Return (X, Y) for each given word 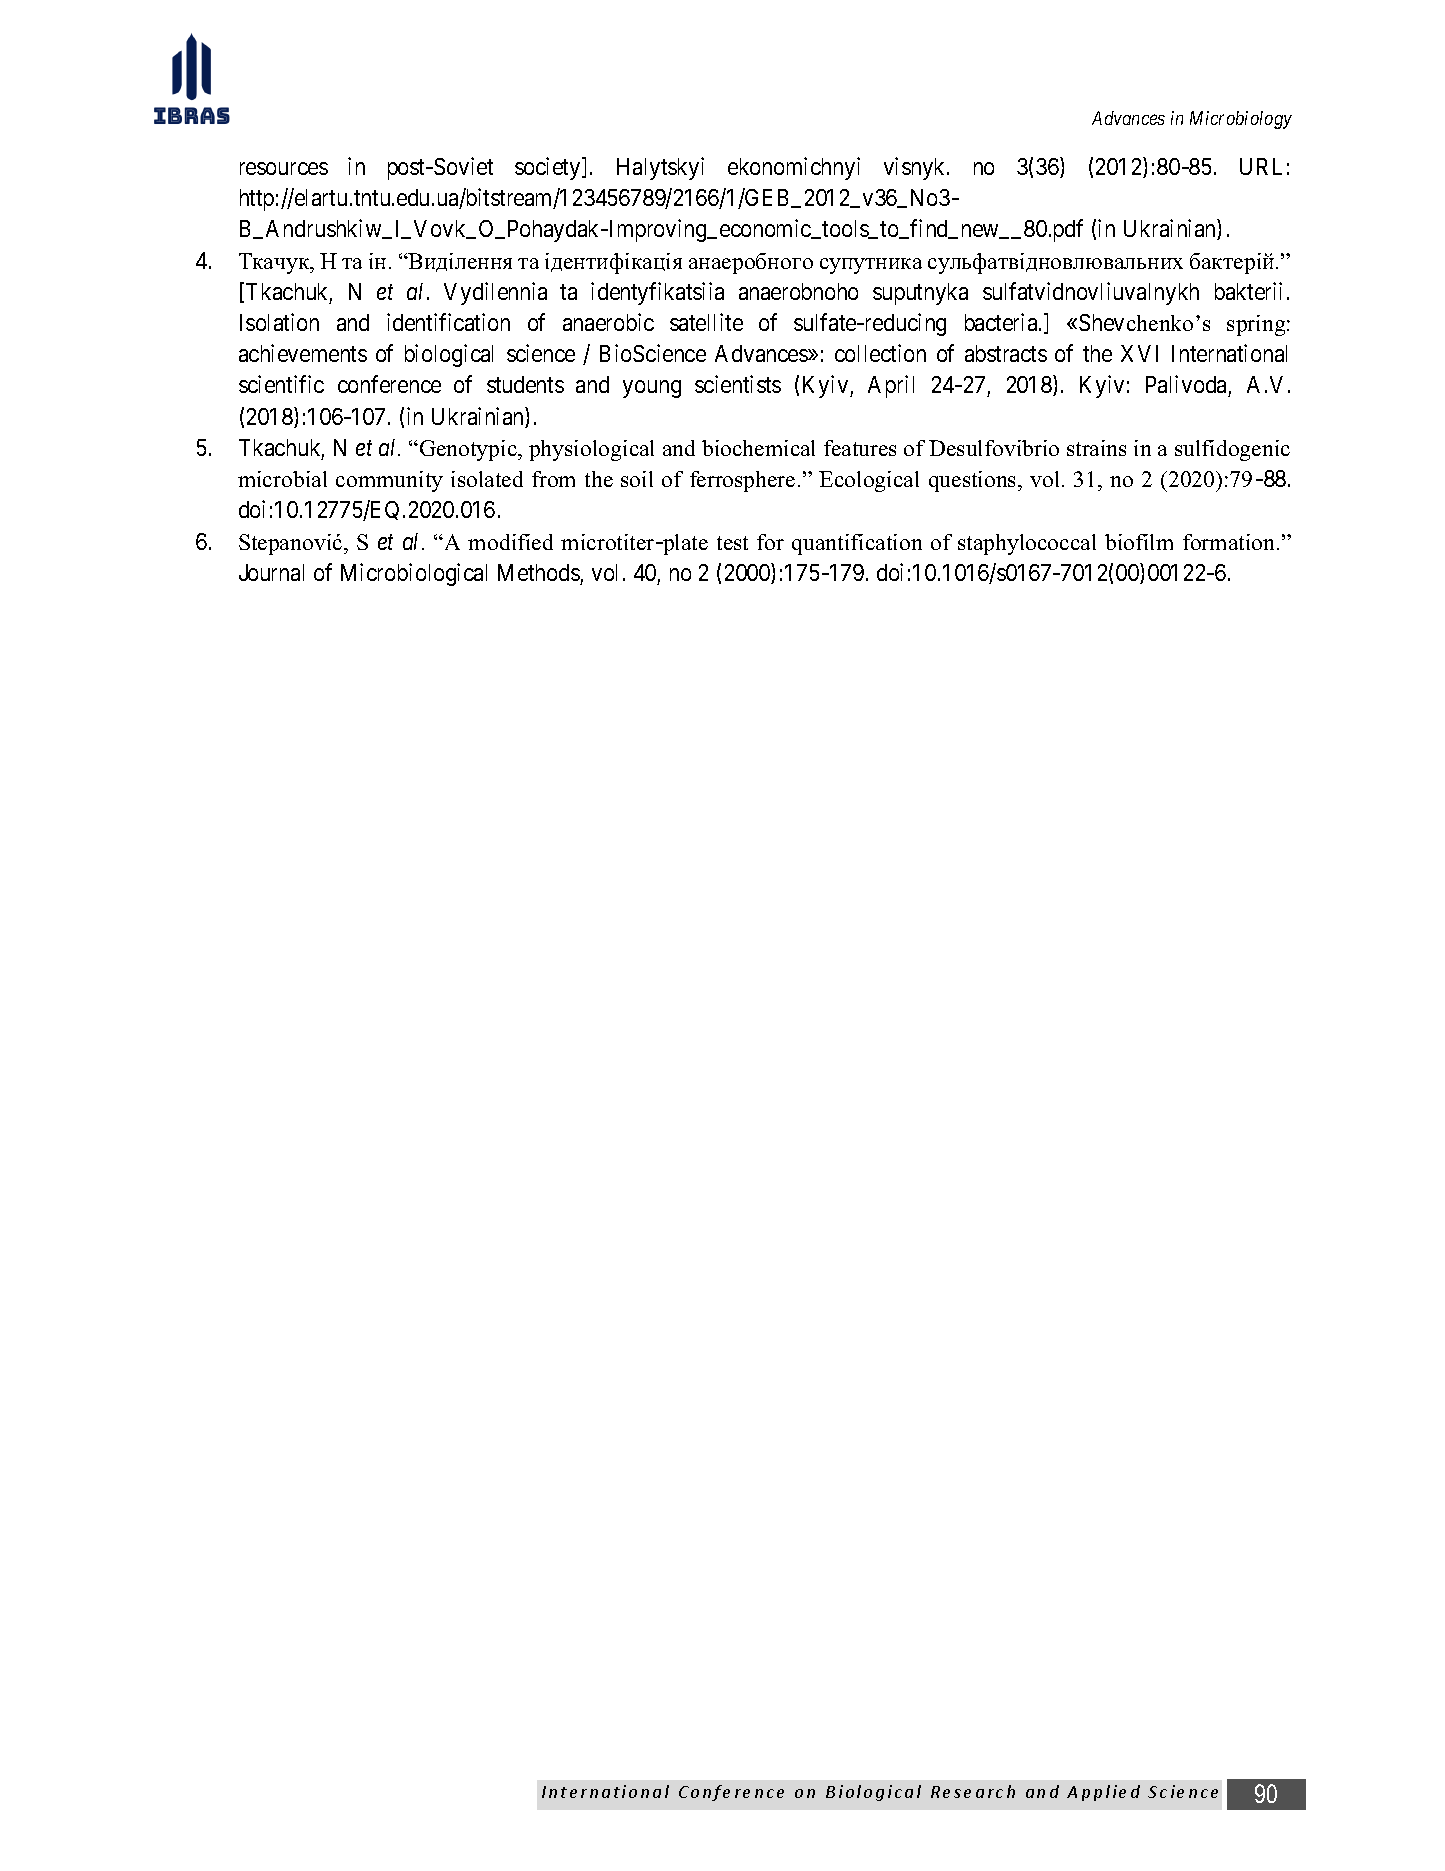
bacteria (1002, 322)
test (732, 543)
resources (284, 168)
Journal (271, 572)
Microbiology (1241, 120)
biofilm (1139, 542)
